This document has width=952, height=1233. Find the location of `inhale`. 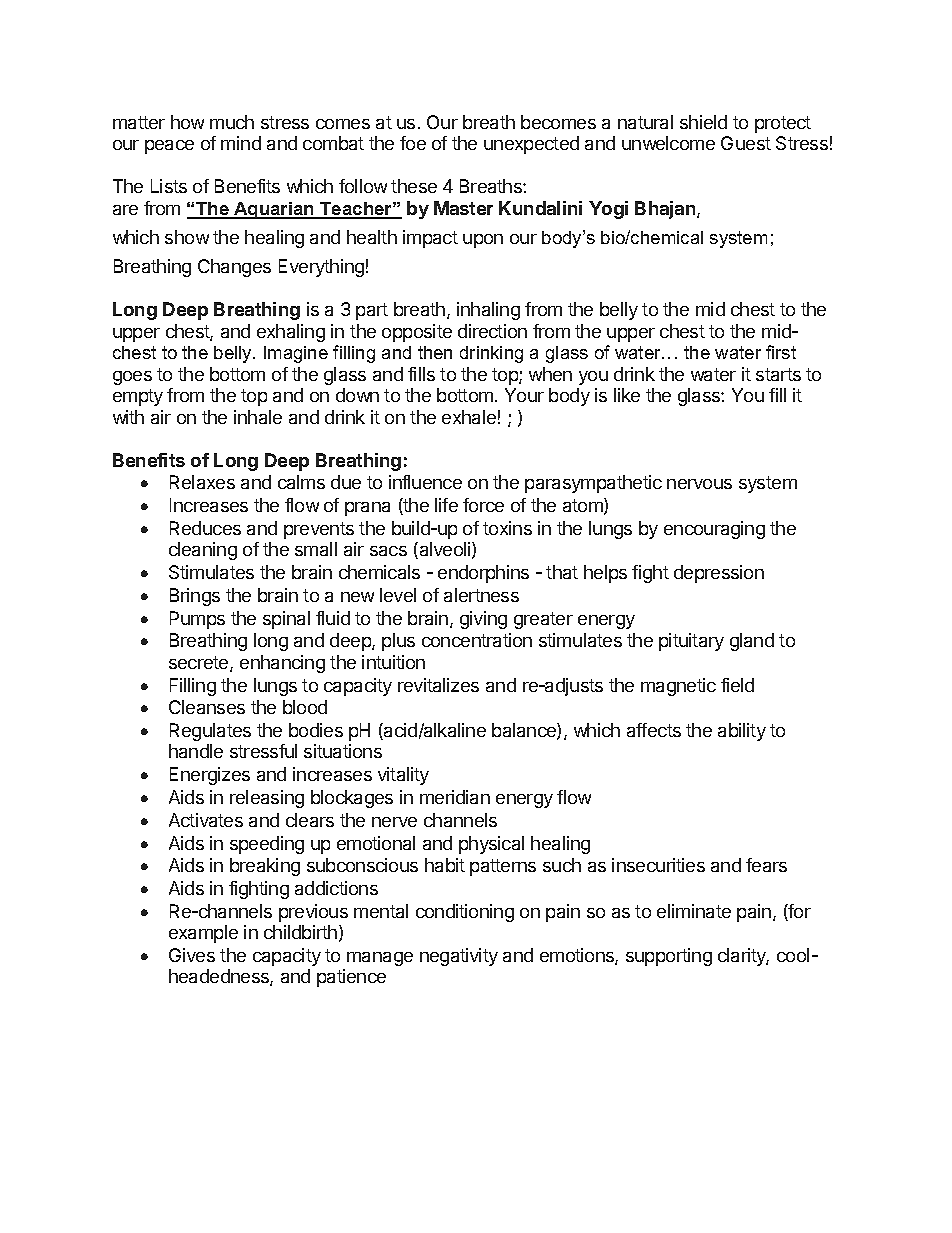

inhale is located at coordinates (258, 417).
